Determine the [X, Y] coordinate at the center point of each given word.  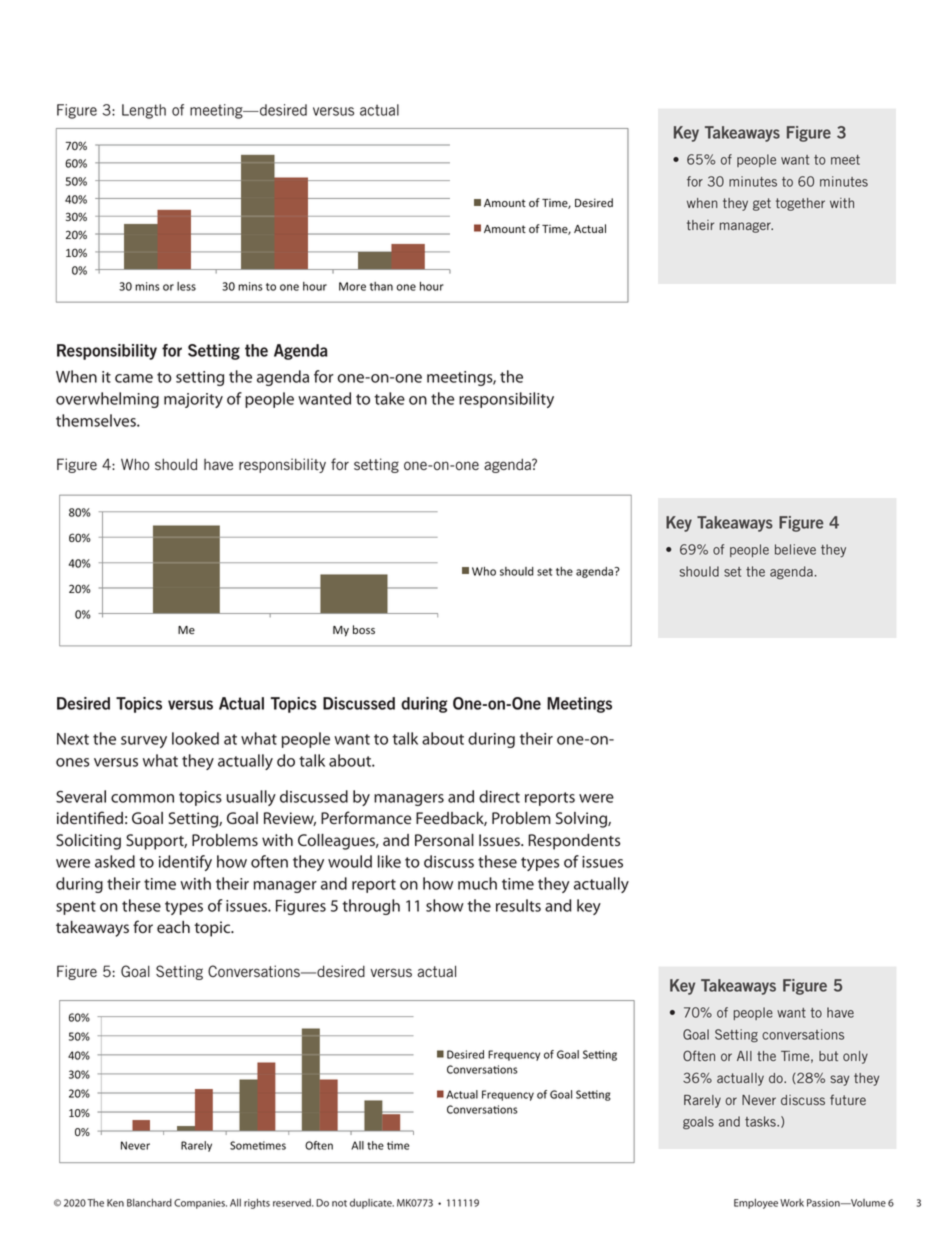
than [381, 286]
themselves [97, 420]
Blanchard [149, 1202]
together [800, 204]
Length [144, 111]
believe [795, 549]
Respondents [574, 842]
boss [364, 629]
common [142, 798]
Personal [444, 840]
